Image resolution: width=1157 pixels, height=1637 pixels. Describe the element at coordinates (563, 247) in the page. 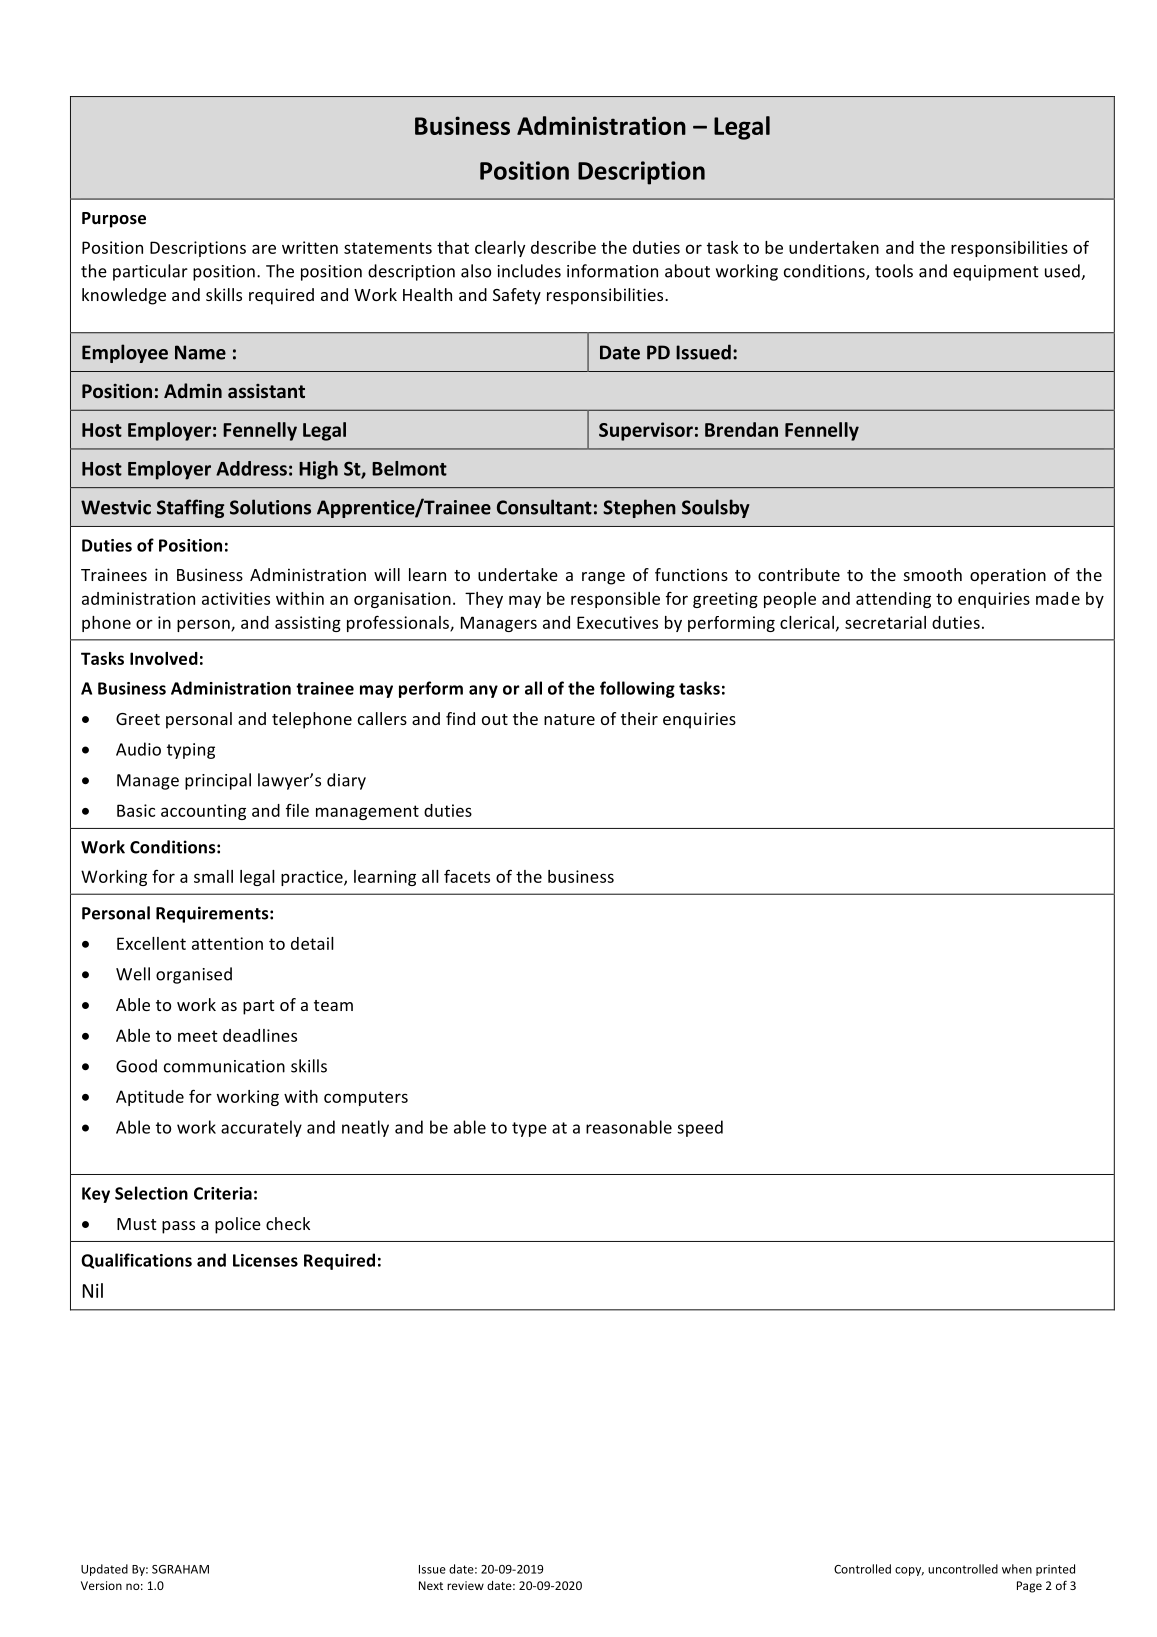

I see `describe` at that location.
